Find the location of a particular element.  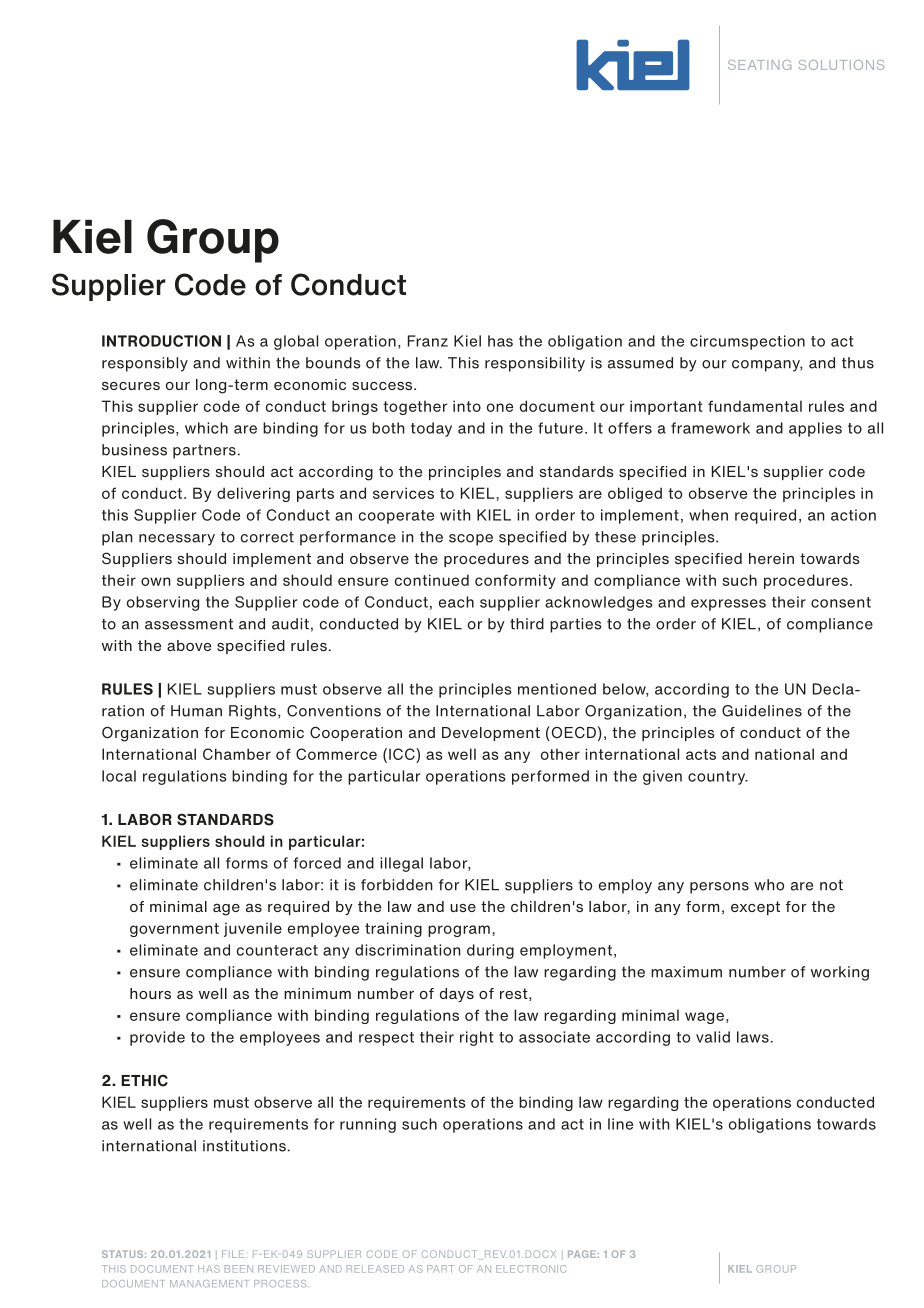

government is located at coordinates (174, 930).
